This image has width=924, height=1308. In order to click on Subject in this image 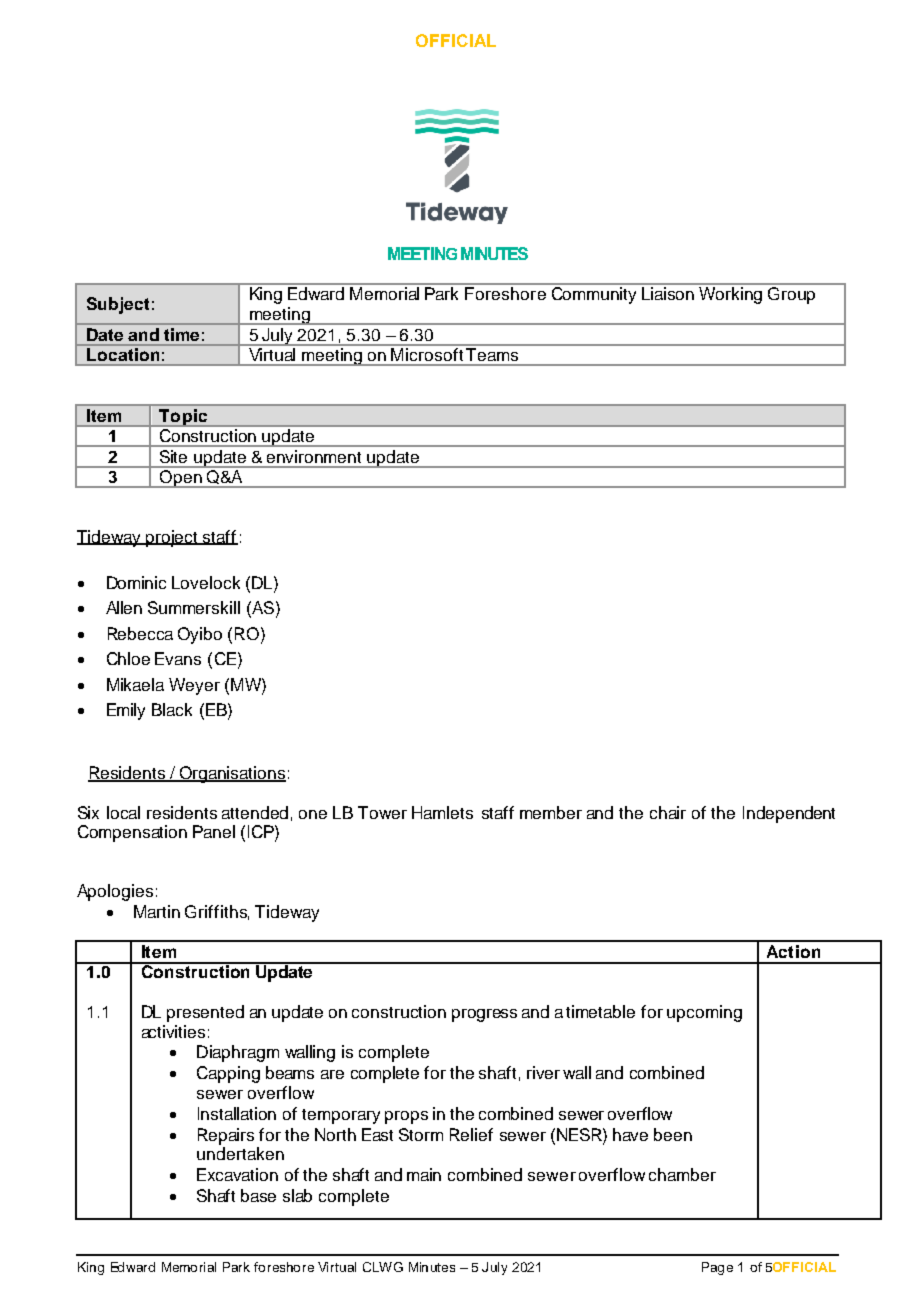, I will do `click(118, 305)`.
